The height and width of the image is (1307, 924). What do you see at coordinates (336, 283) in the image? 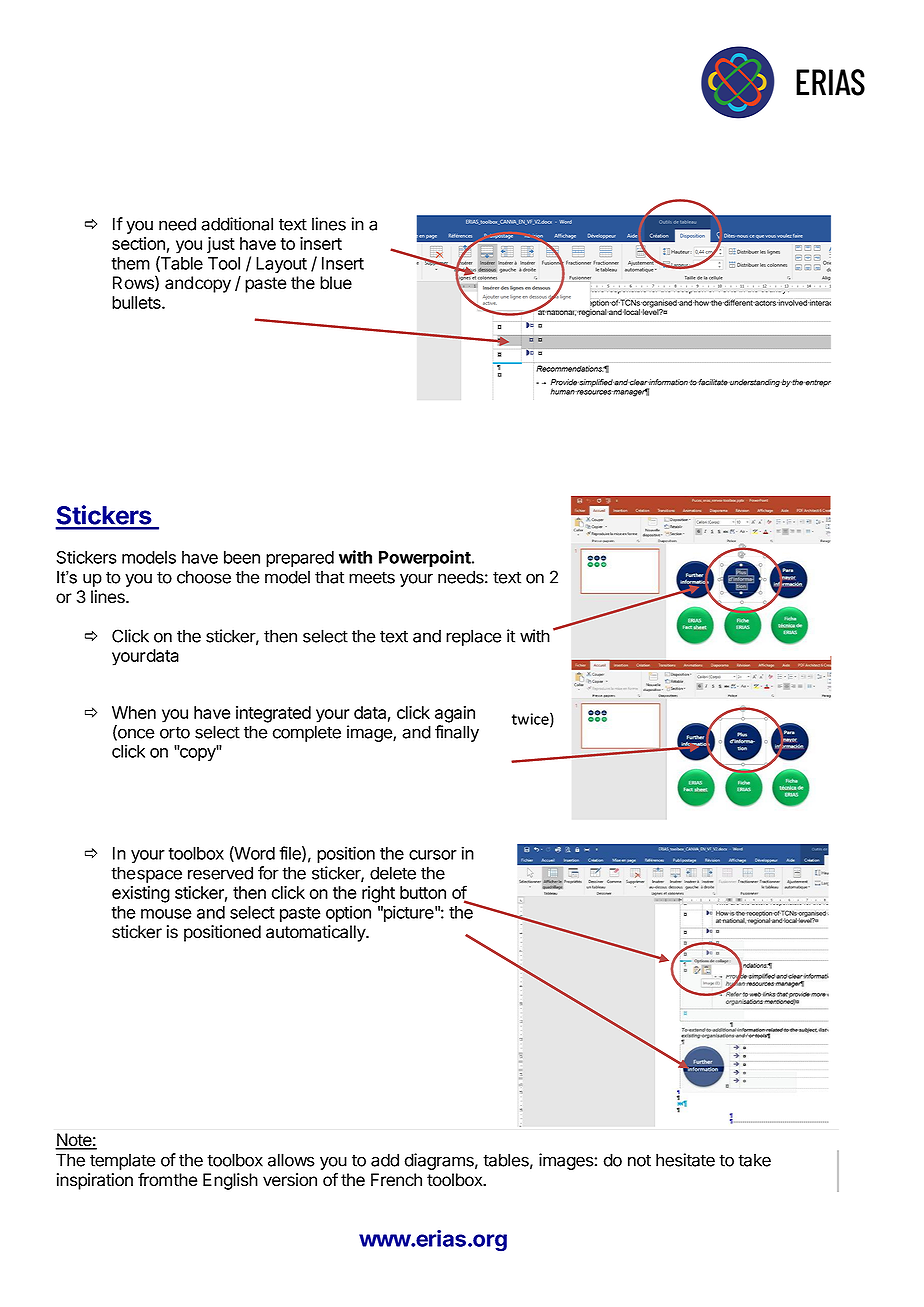
I see `blue` at bounding box center [336, 283].
